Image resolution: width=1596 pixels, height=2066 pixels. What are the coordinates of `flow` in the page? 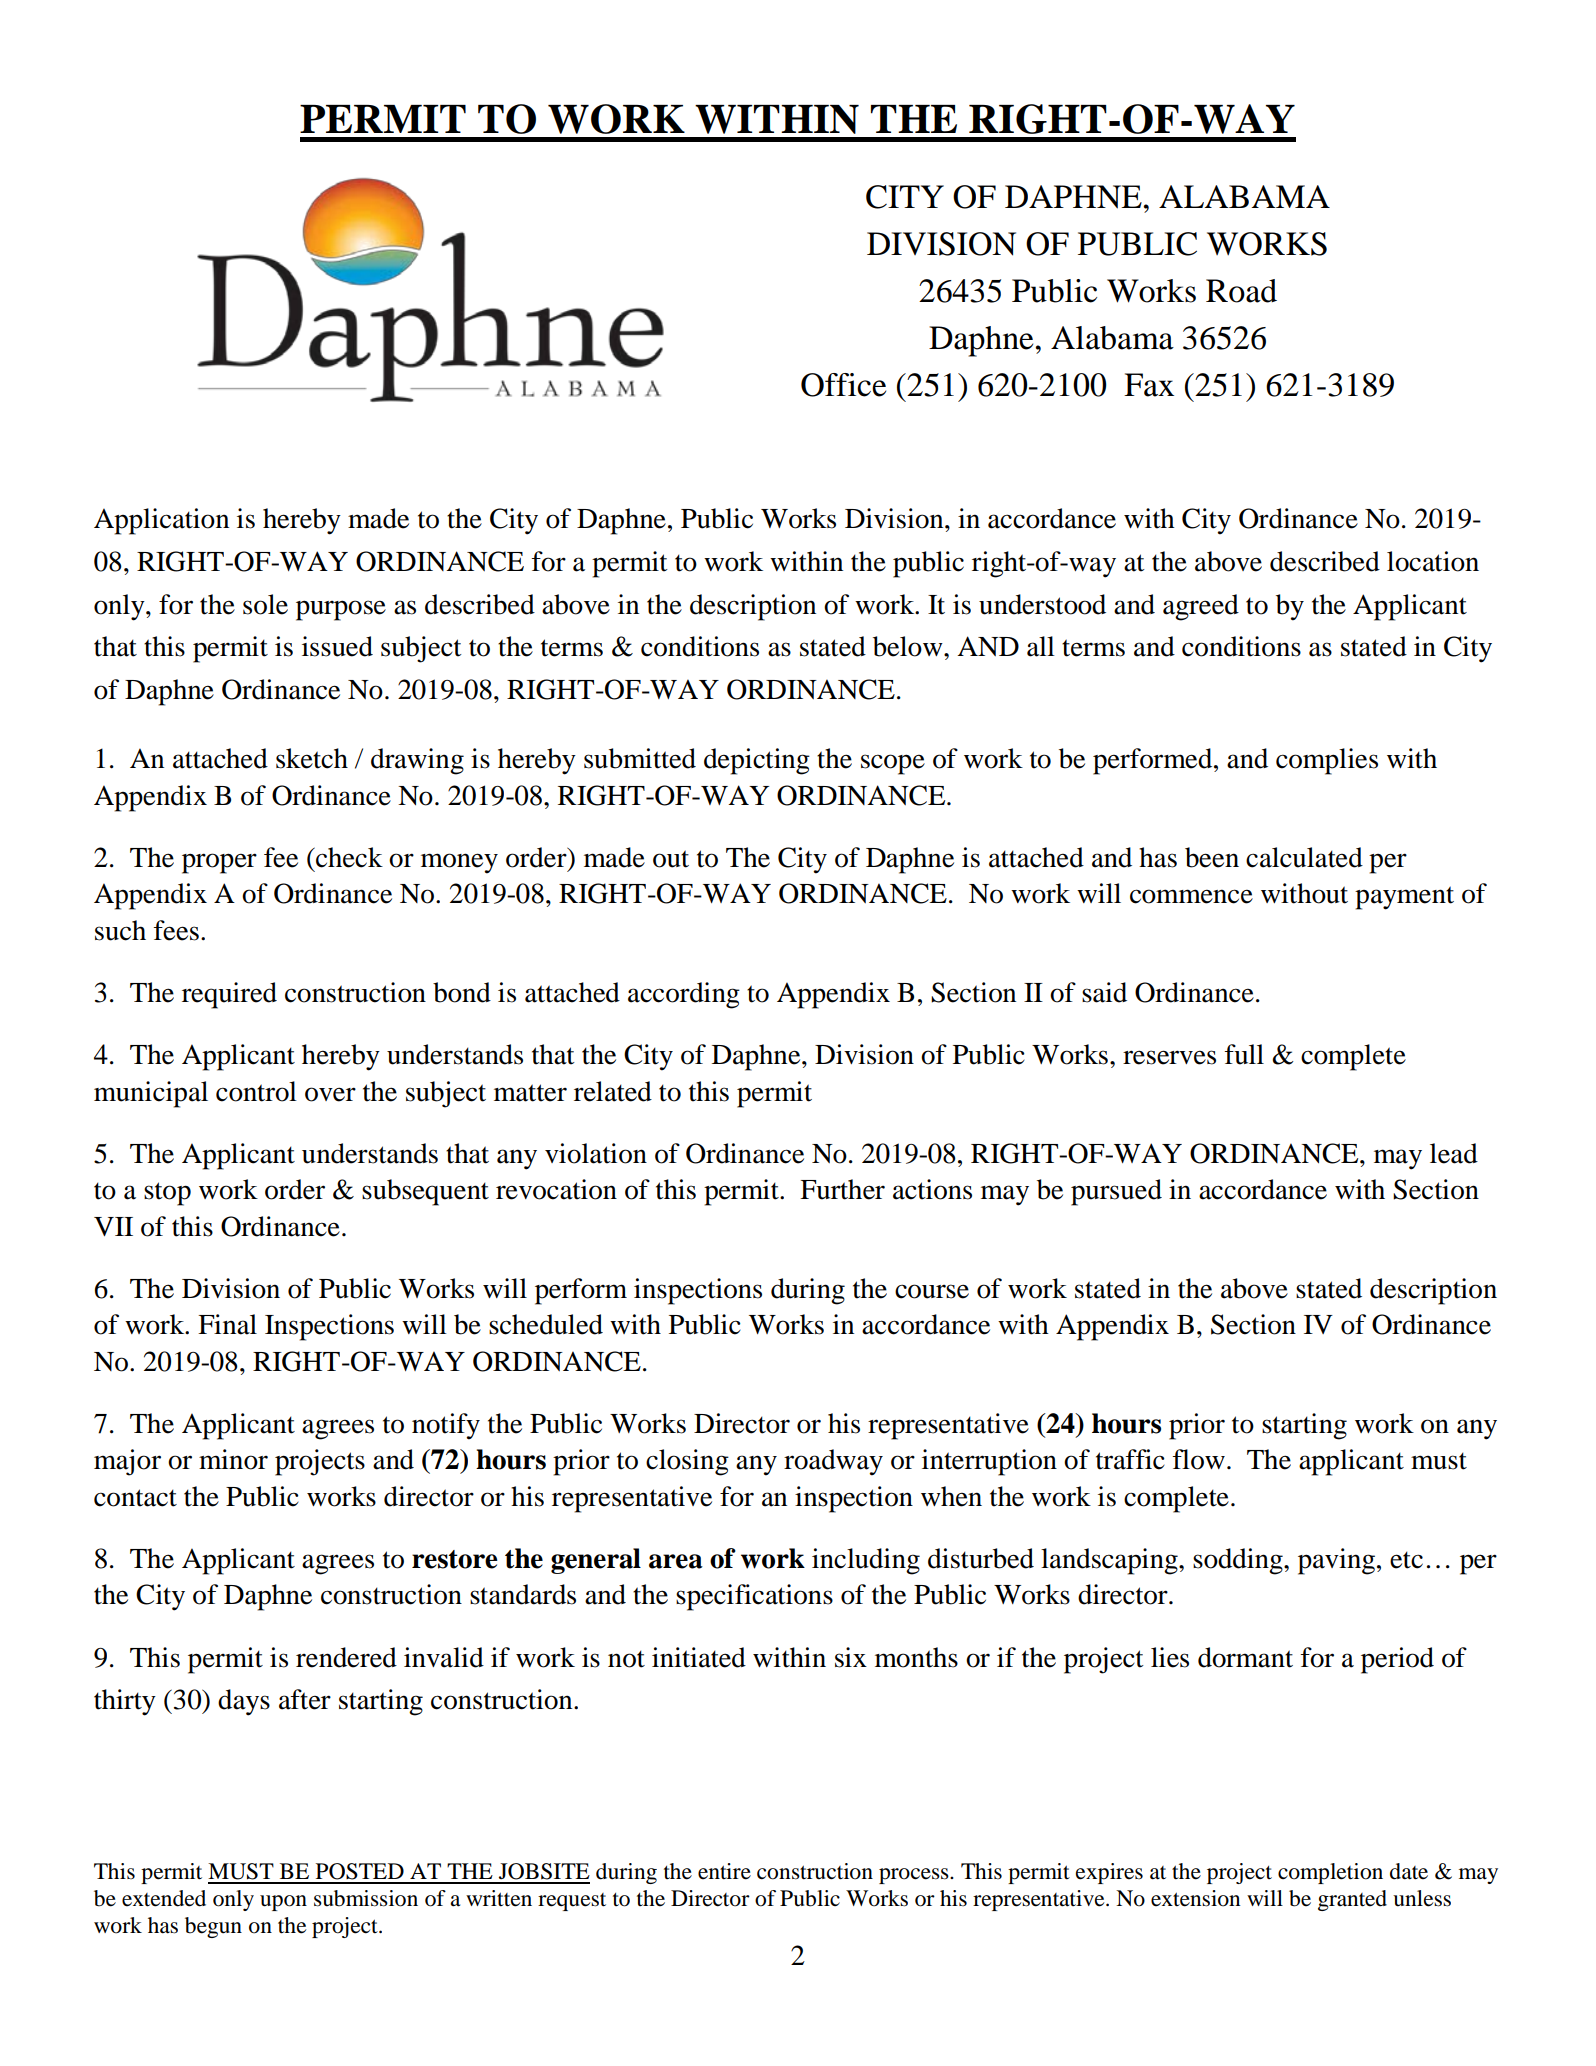 It's located at (1199, 1459).
